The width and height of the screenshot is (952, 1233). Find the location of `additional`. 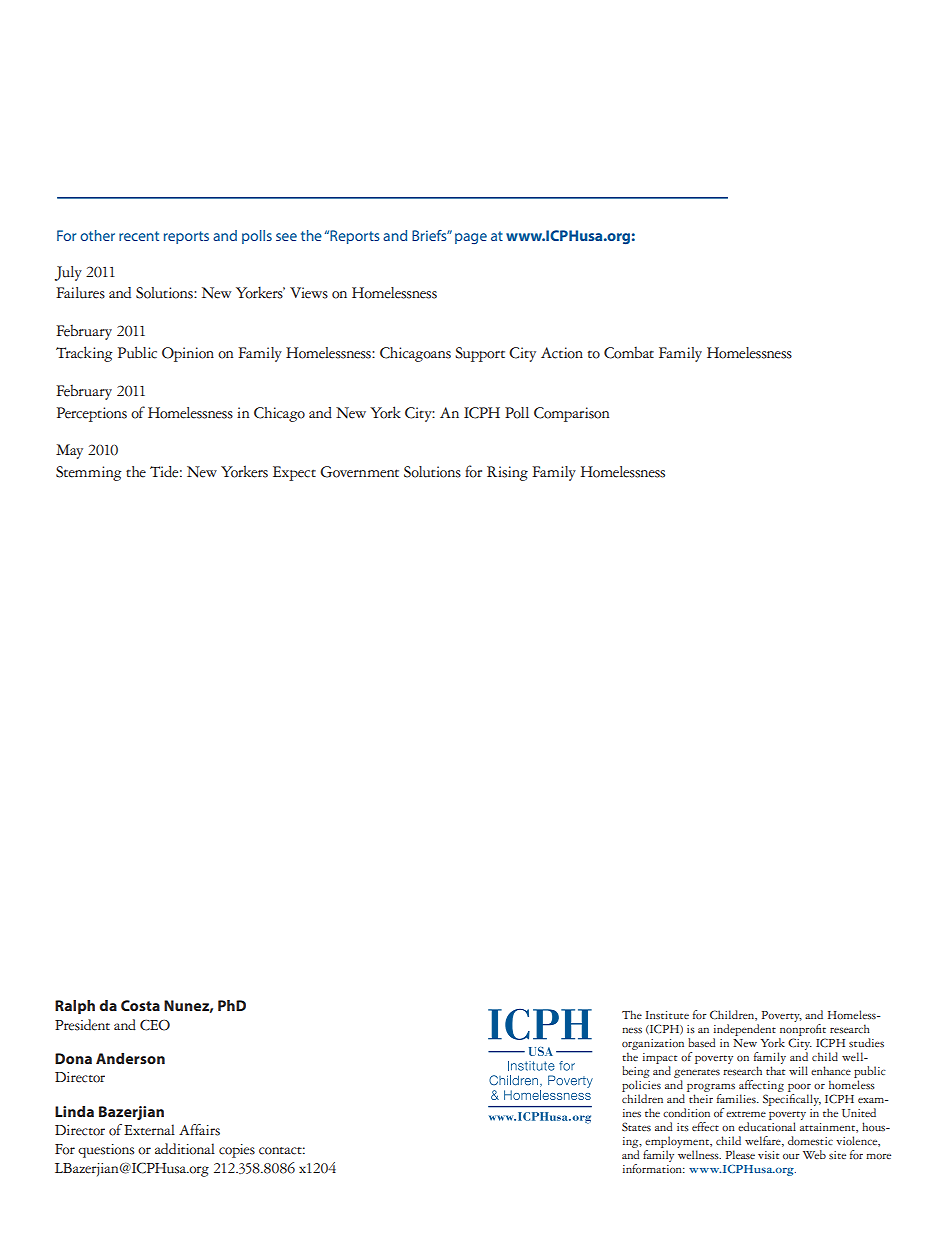

additional is located at coordinates (185, 1149).
